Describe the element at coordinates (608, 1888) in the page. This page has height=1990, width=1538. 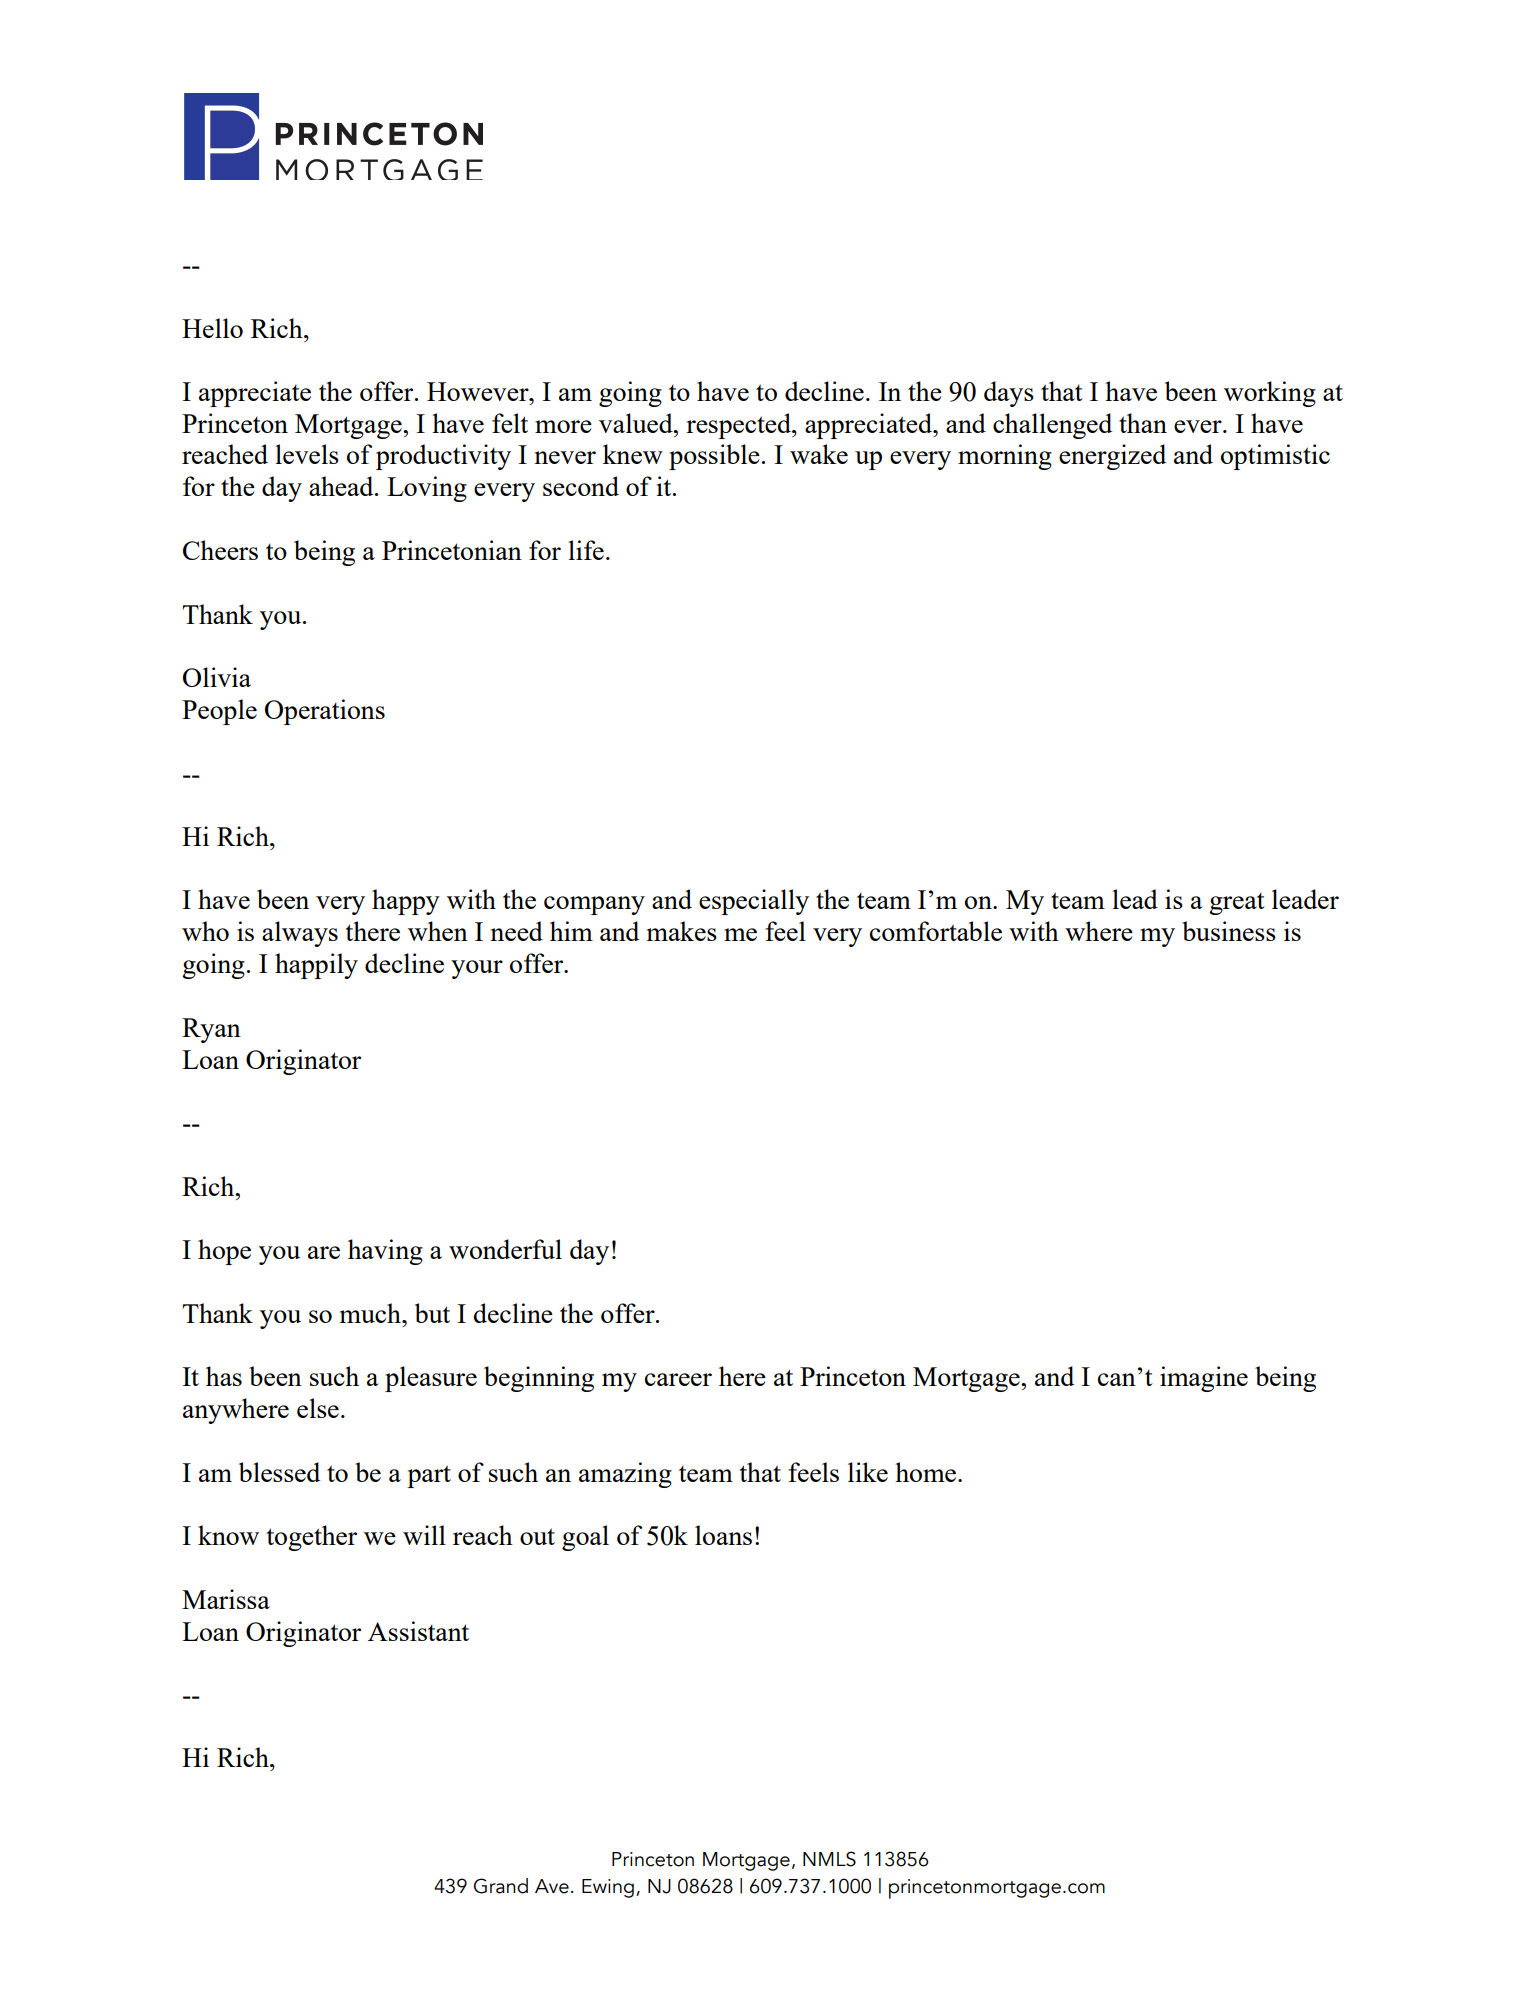
I see `Ewing` at that location.
